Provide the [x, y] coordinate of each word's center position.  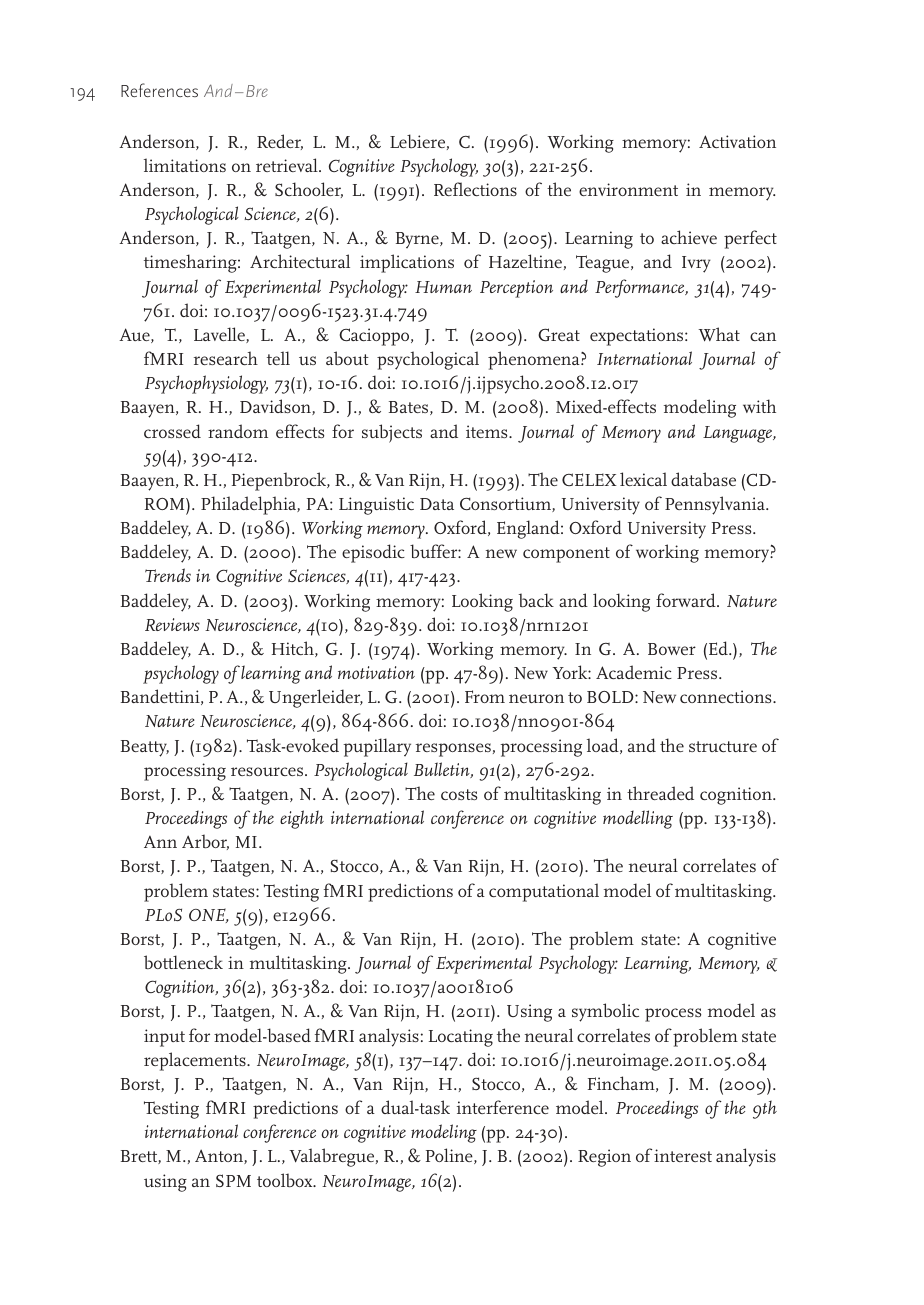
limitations [185, 165]
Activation [737, 141]
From [485, 696]
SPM [233, 1180]
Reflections [475, 189]
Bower [672, 649]
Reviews [172, 624]
